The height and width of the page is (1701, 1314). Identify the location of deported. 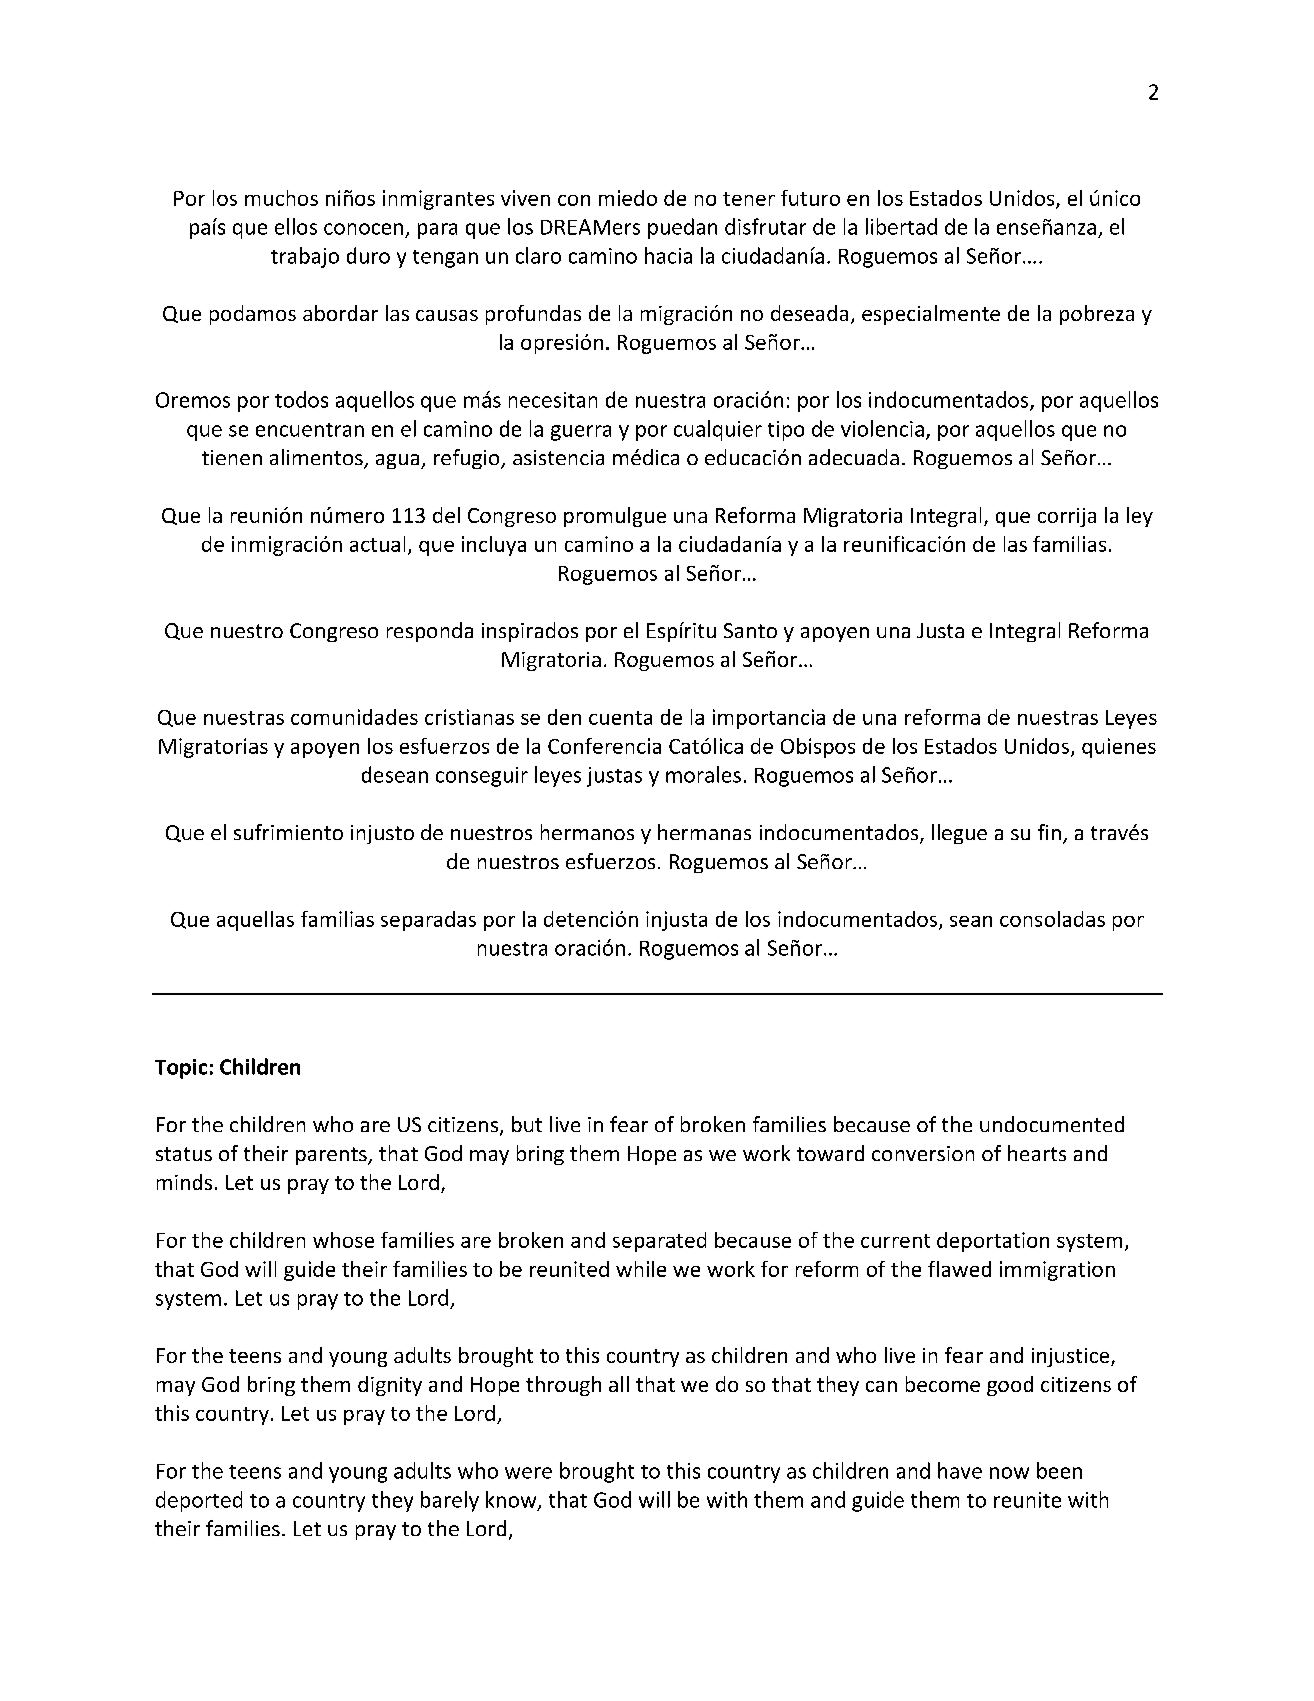
(199, 1501).
